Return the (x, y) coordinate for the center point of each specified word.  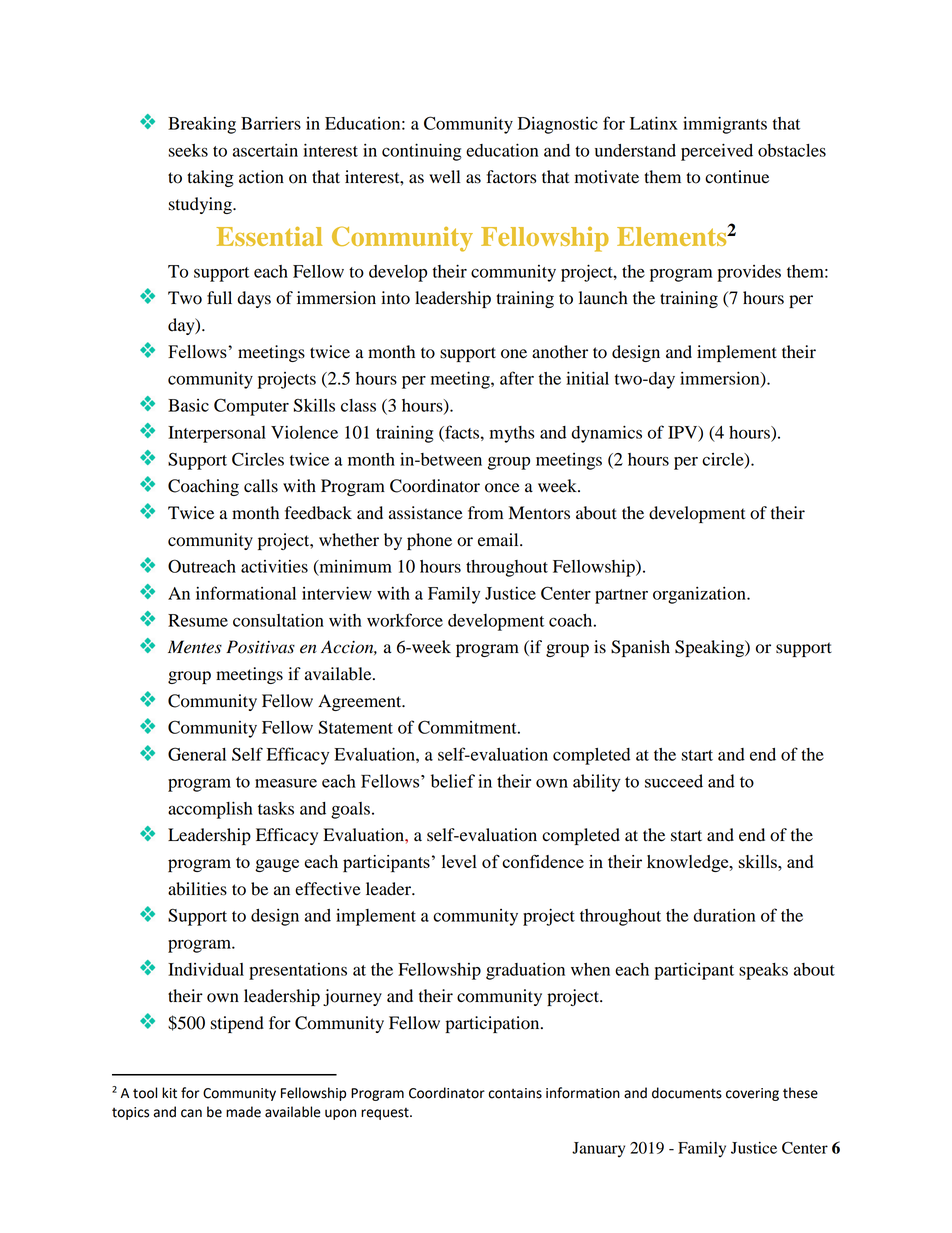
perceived (717, 152)
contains (515, 1093)
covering (752, 1094)
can (191, 1113)
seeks (188, 150)
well (444, 177)
